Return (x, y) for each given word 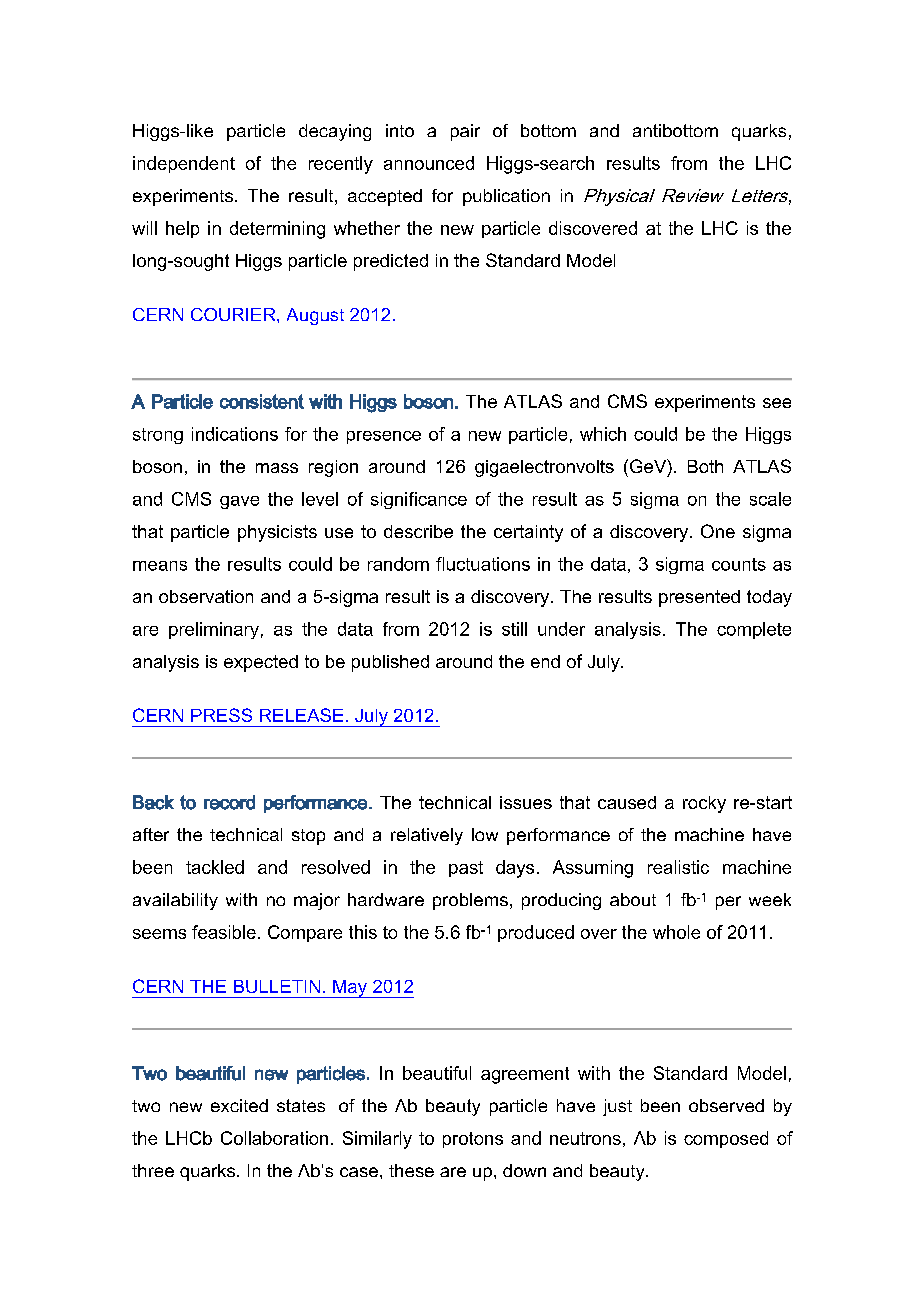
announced (429, 163)
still (514, 629)
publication (506, 197)
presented (699, 598)
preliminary (214, 630)
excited (239, 1105)
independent (184, 164)
